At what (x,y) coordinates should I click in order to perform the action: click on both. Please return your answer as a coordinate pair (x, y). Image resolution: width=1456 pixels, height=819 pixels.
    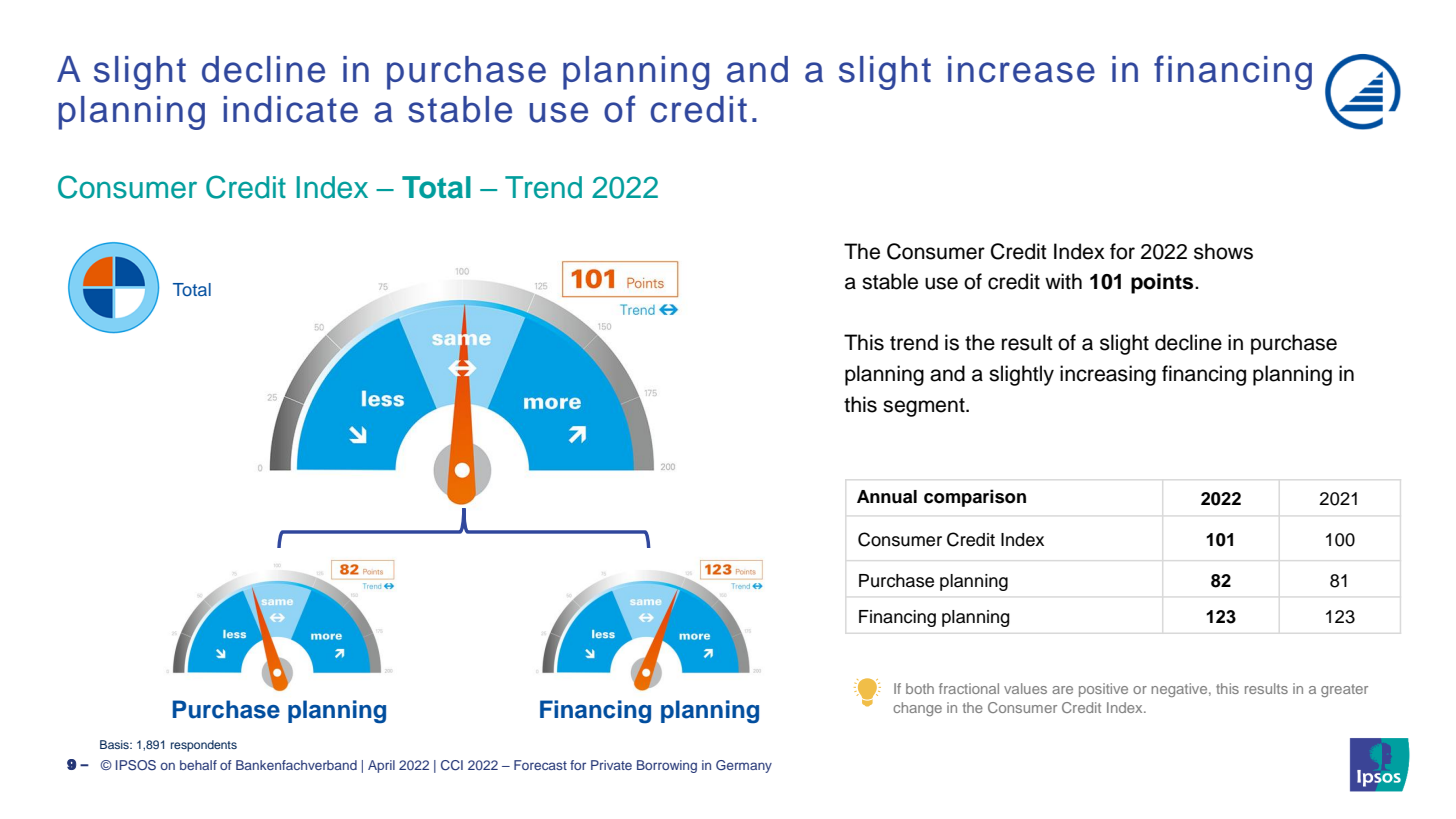
    Looking at the image, I should click on (920, 688).
